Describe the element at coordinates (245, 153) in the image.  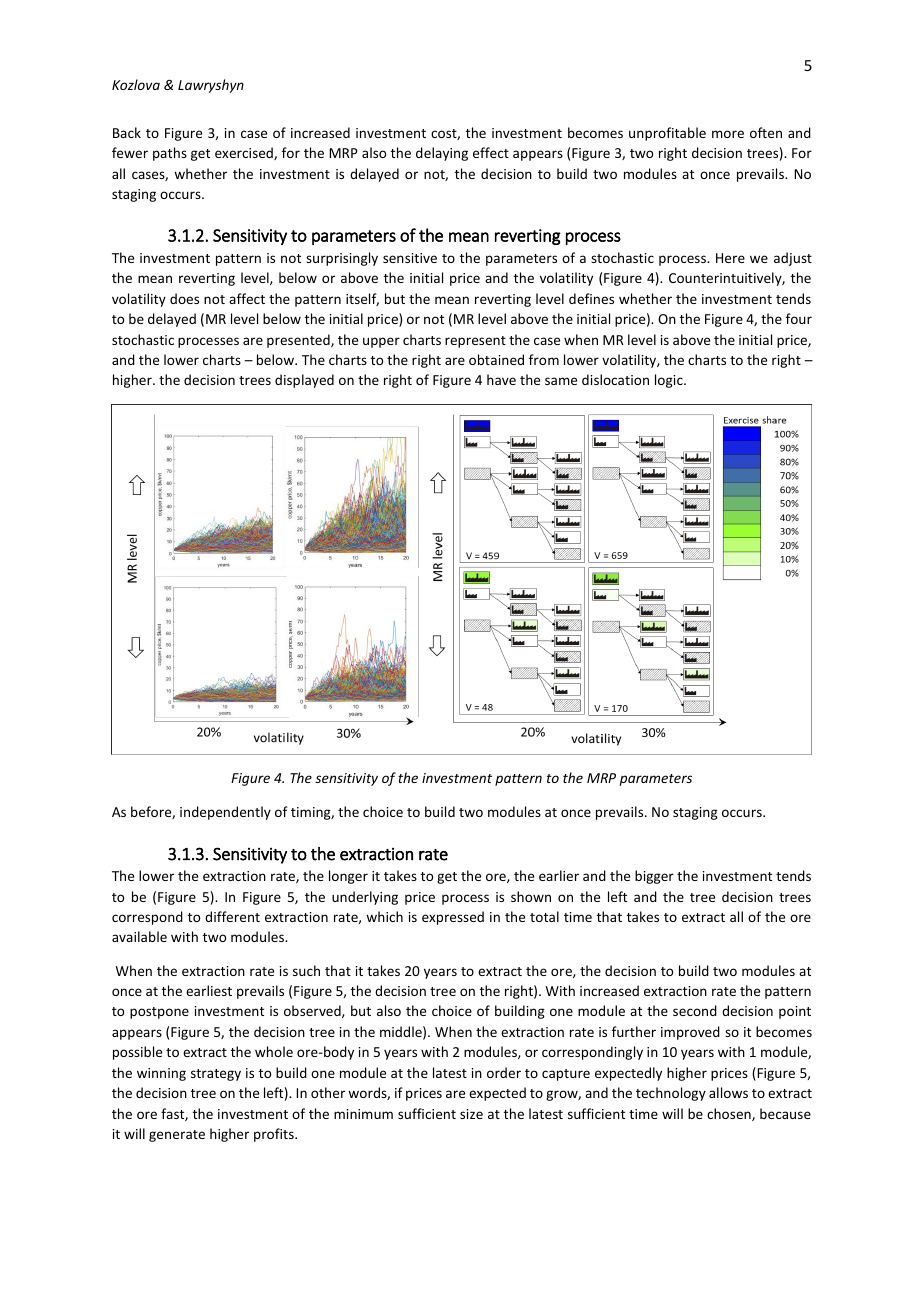
I see `exercised` at that location.
